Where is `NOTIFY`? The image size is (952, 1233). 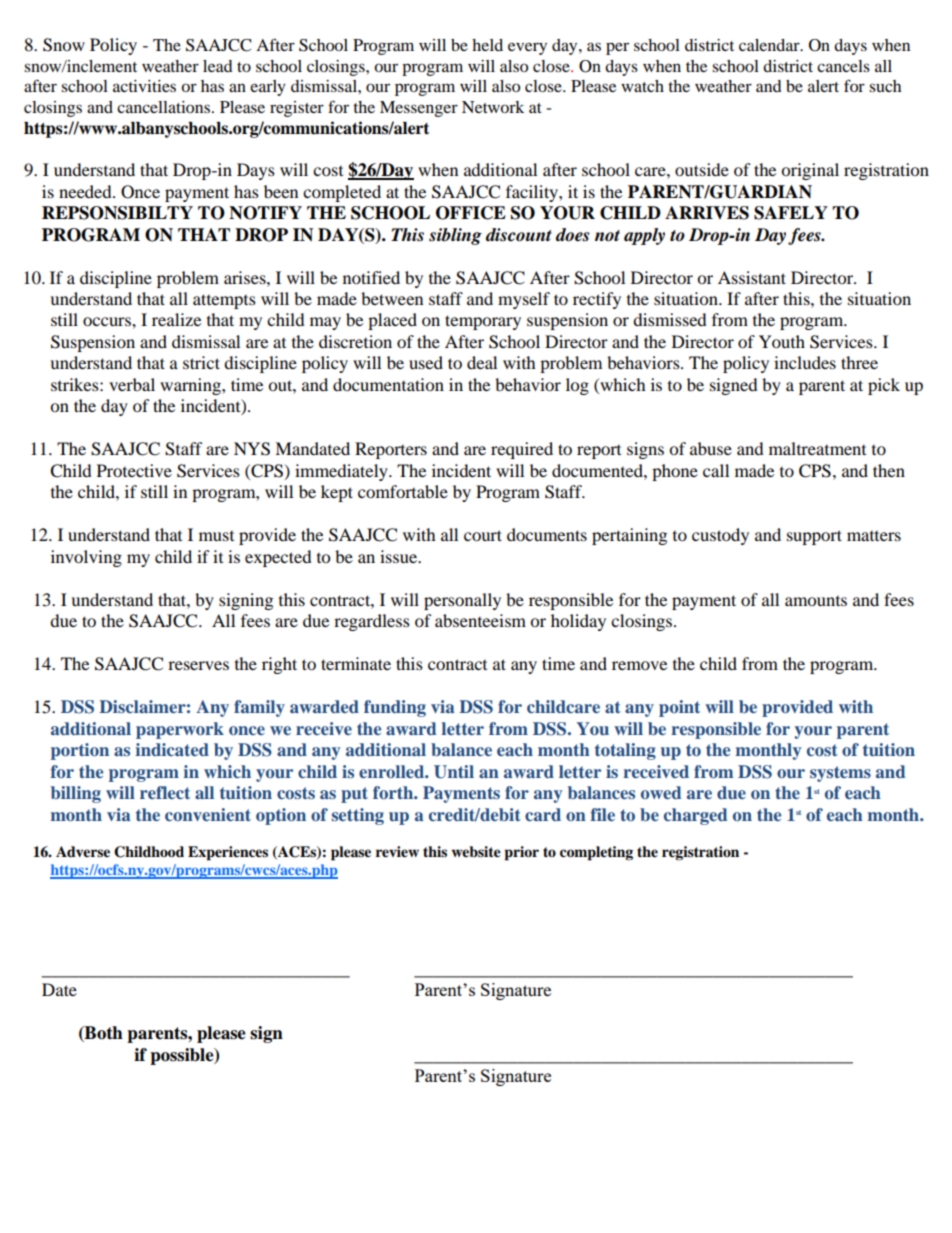 NOTIFY is located at coordinates (265, 213).
